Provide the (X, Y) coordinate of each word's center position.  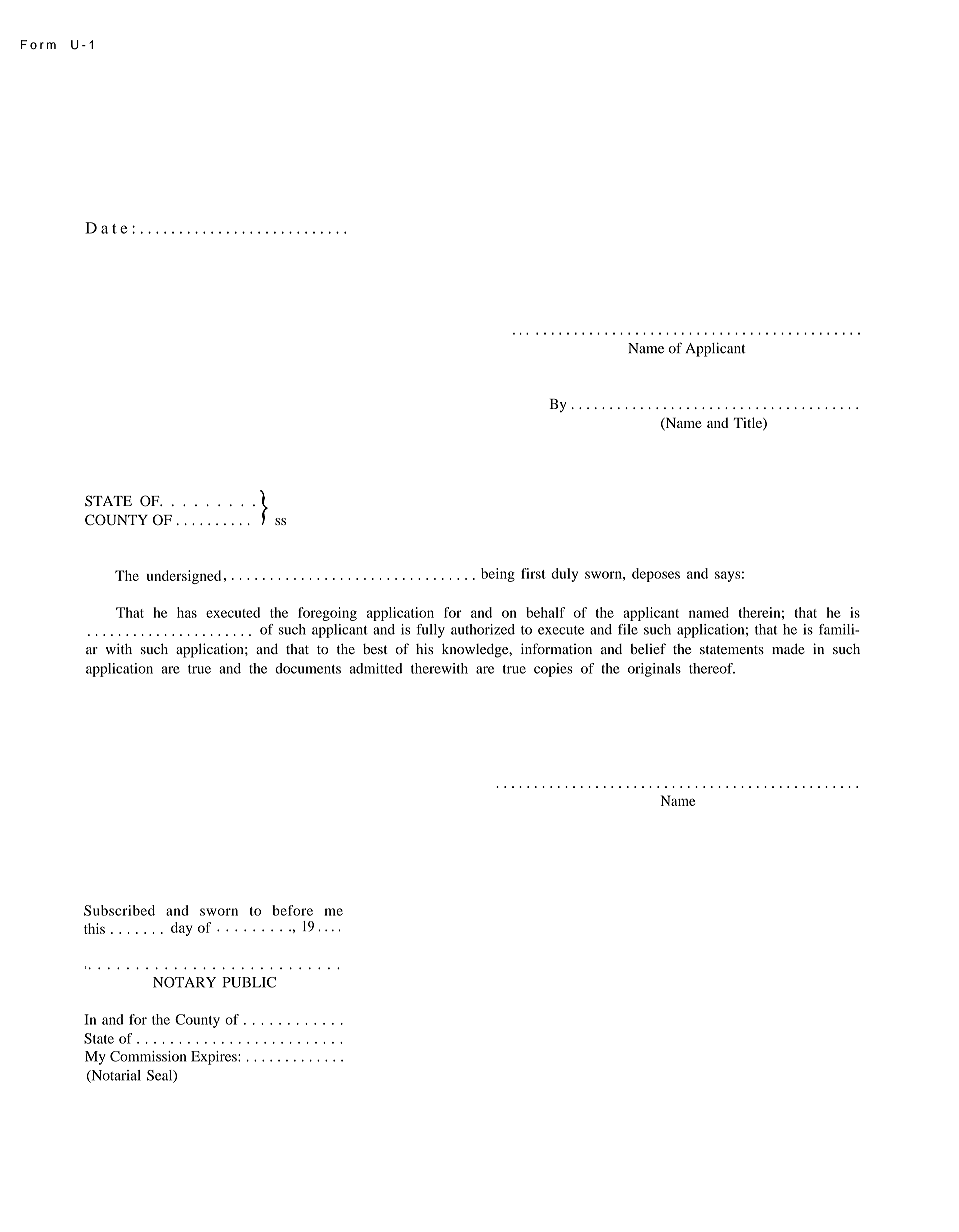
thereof (712, 668)
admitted (376, 668)
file (628, 629)
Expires (215, 1058)
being (498, 575)
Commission (148, 1056)
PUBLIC (249, 982)
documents (308, 668)
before (292, 910)
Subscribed (119, 910)
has (187, 612)
